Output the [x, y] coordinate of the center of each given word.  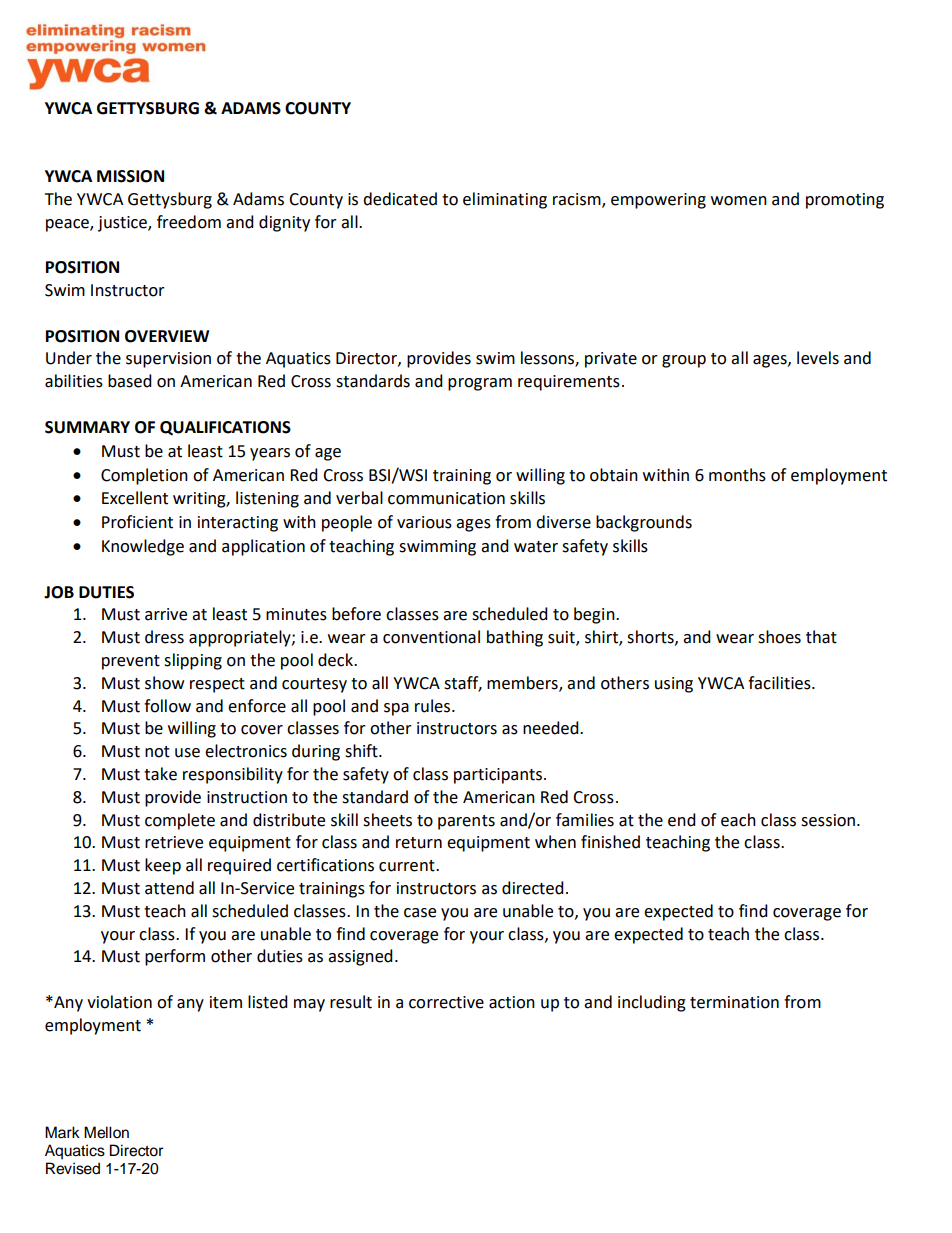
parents [466, 822]
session [829, 820]
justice [123, 224]
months [737, 475]
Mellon [106, 1132]
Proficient [137, 522]
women [739, 201]
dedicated [400, 199]
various [424, 522]
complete [180, 821]
